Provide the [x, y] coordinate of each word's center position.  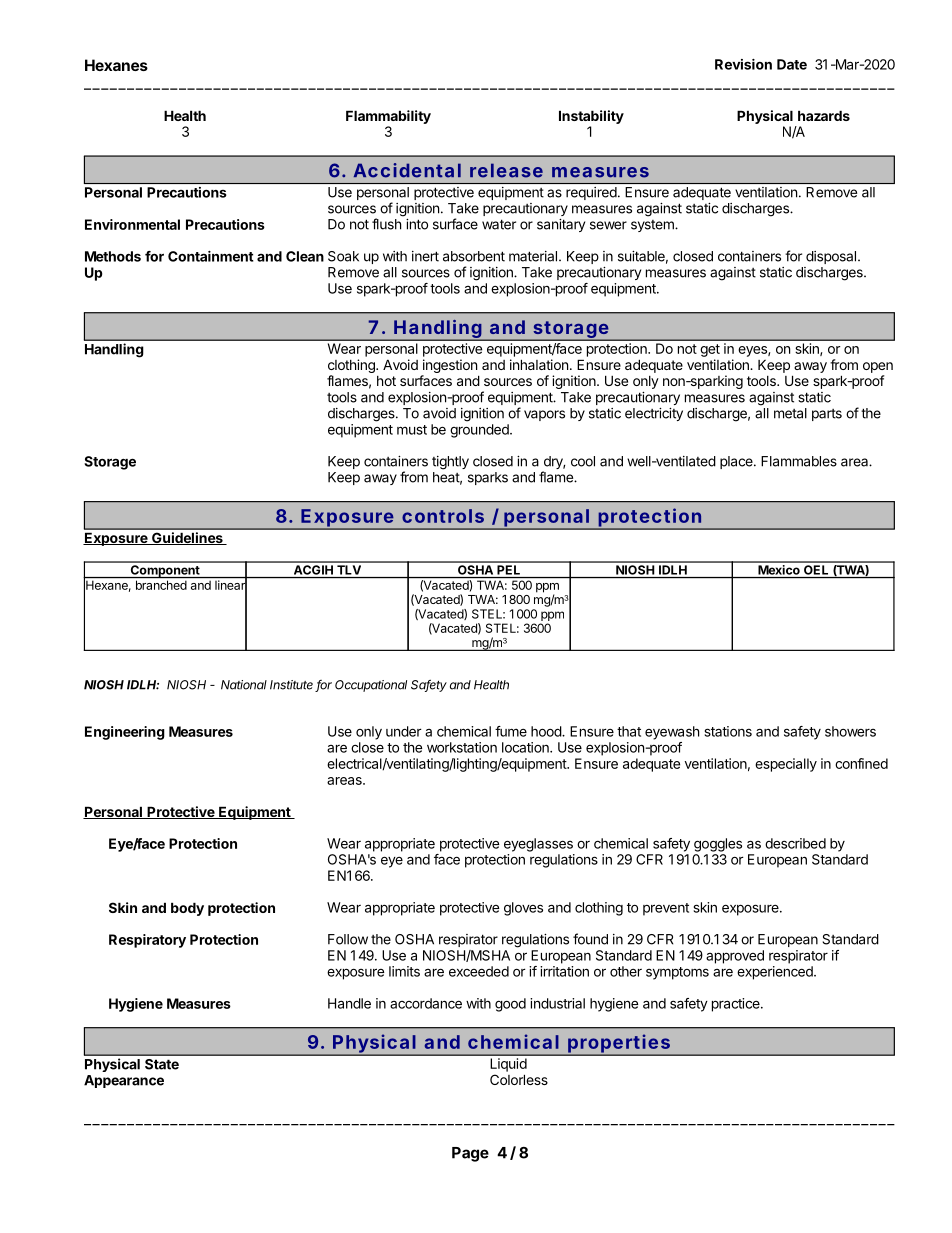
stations [728, 731]
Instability [591, 117]
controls [443, 516]
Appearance [124, 1081]
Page [470, 1154]
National [244, 685]
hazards [824, 115]
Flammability [388, 117]
